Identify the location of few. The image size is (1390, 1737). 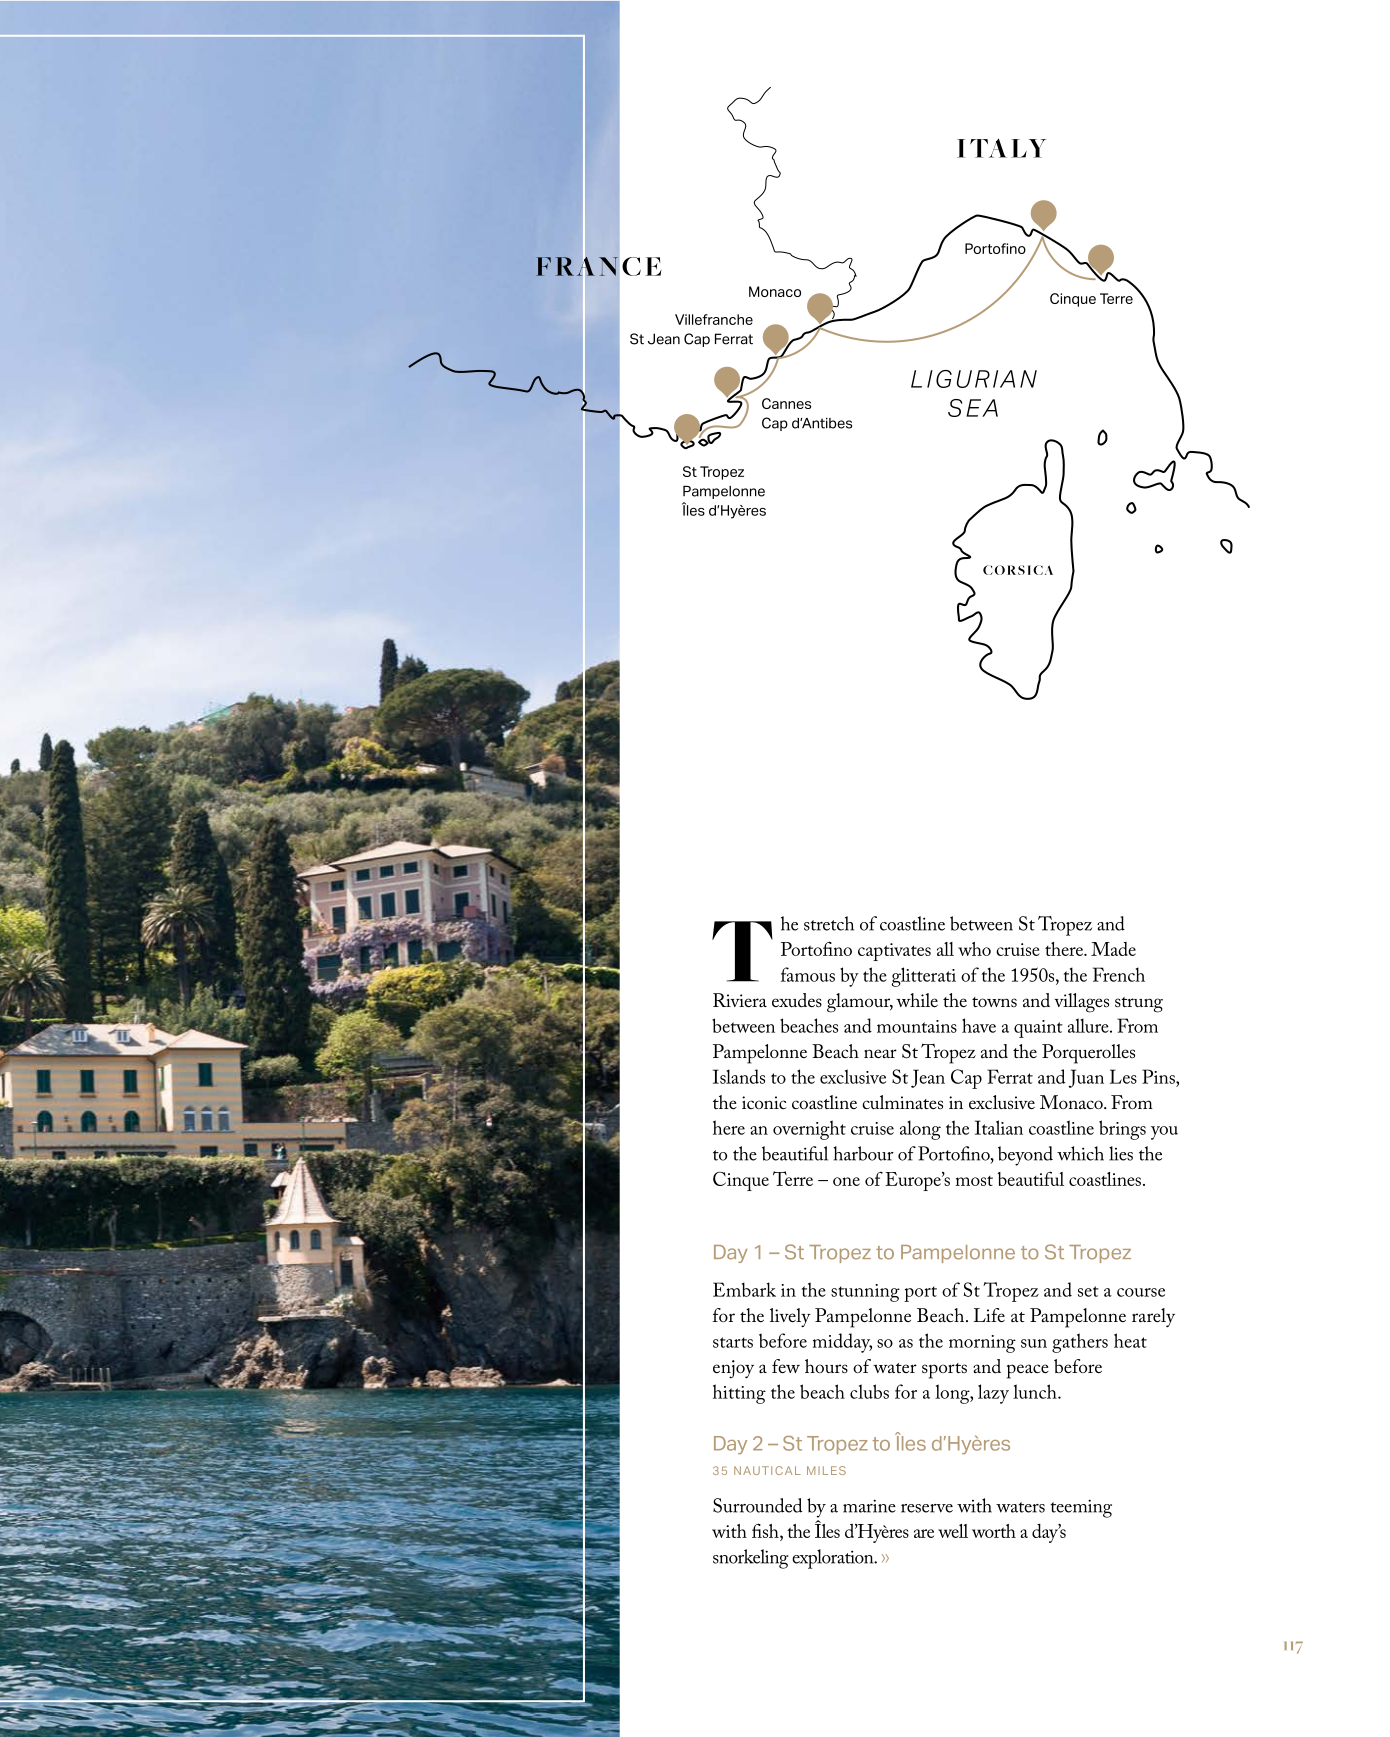
(786, 1366).
